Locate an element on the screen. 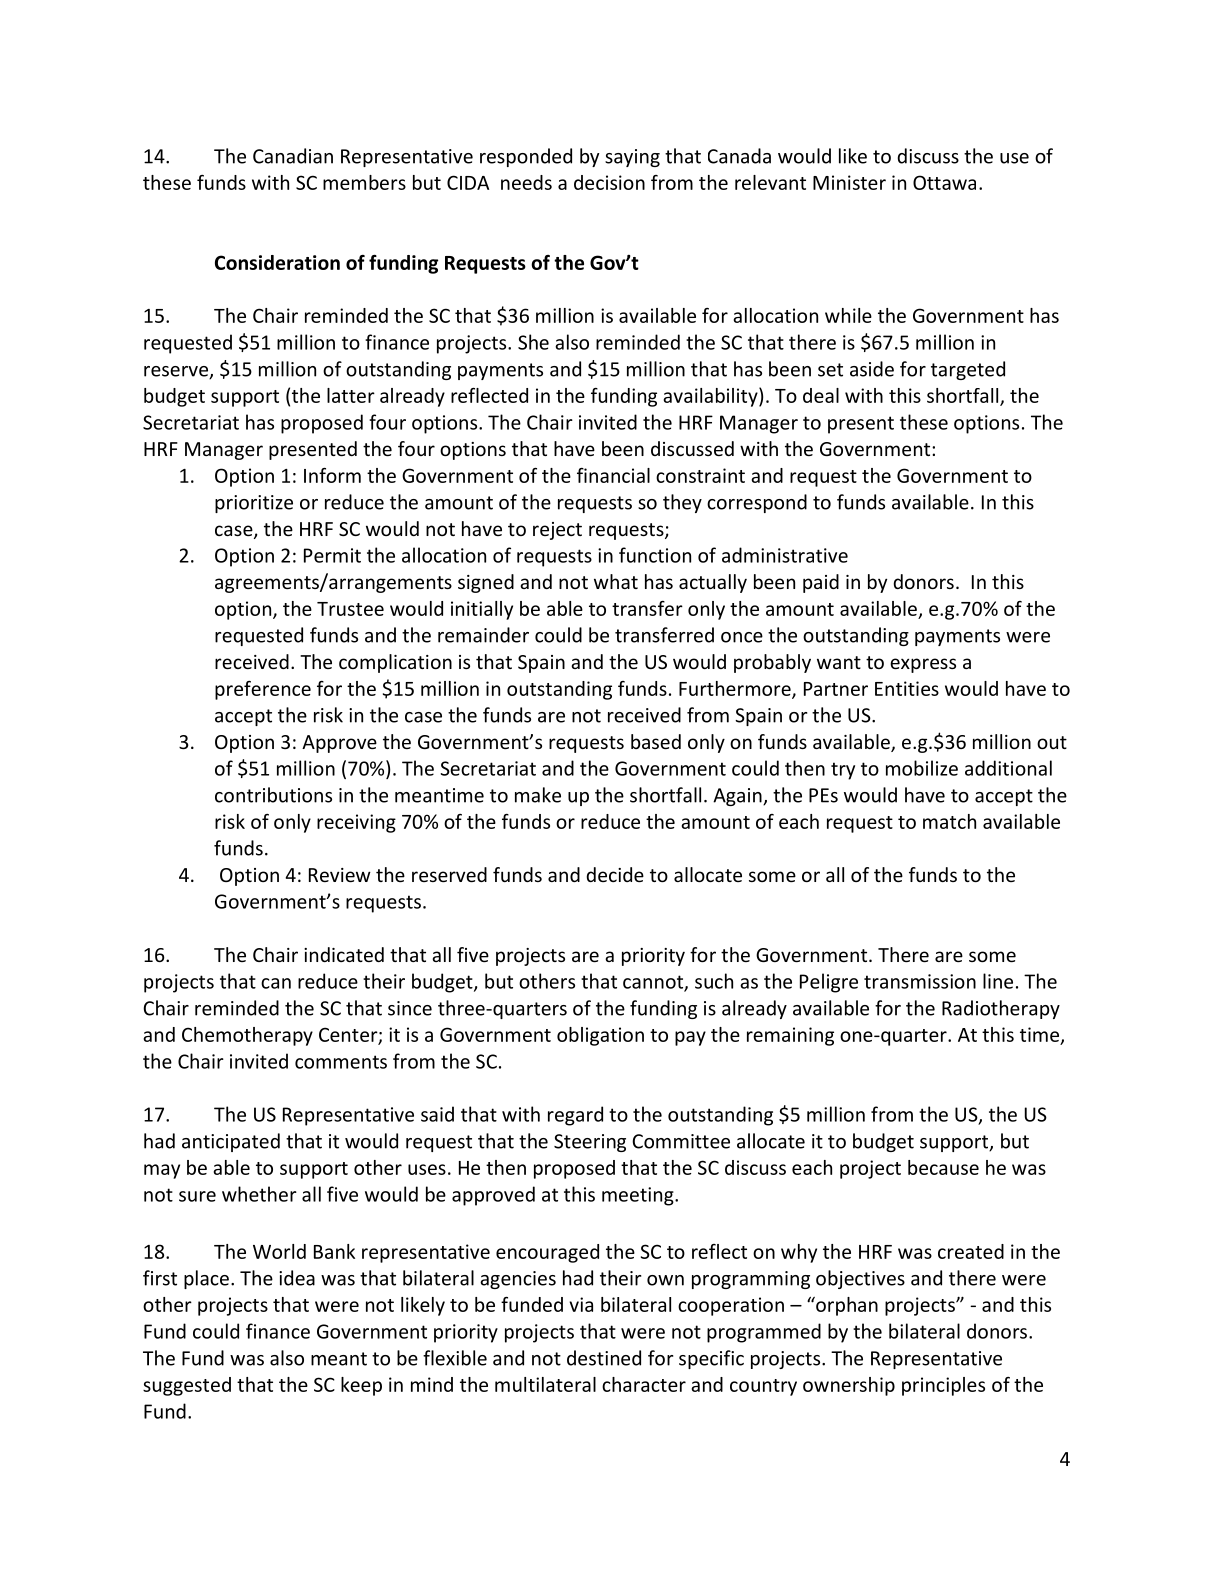  contributions is located at coordinates (273, 795).
